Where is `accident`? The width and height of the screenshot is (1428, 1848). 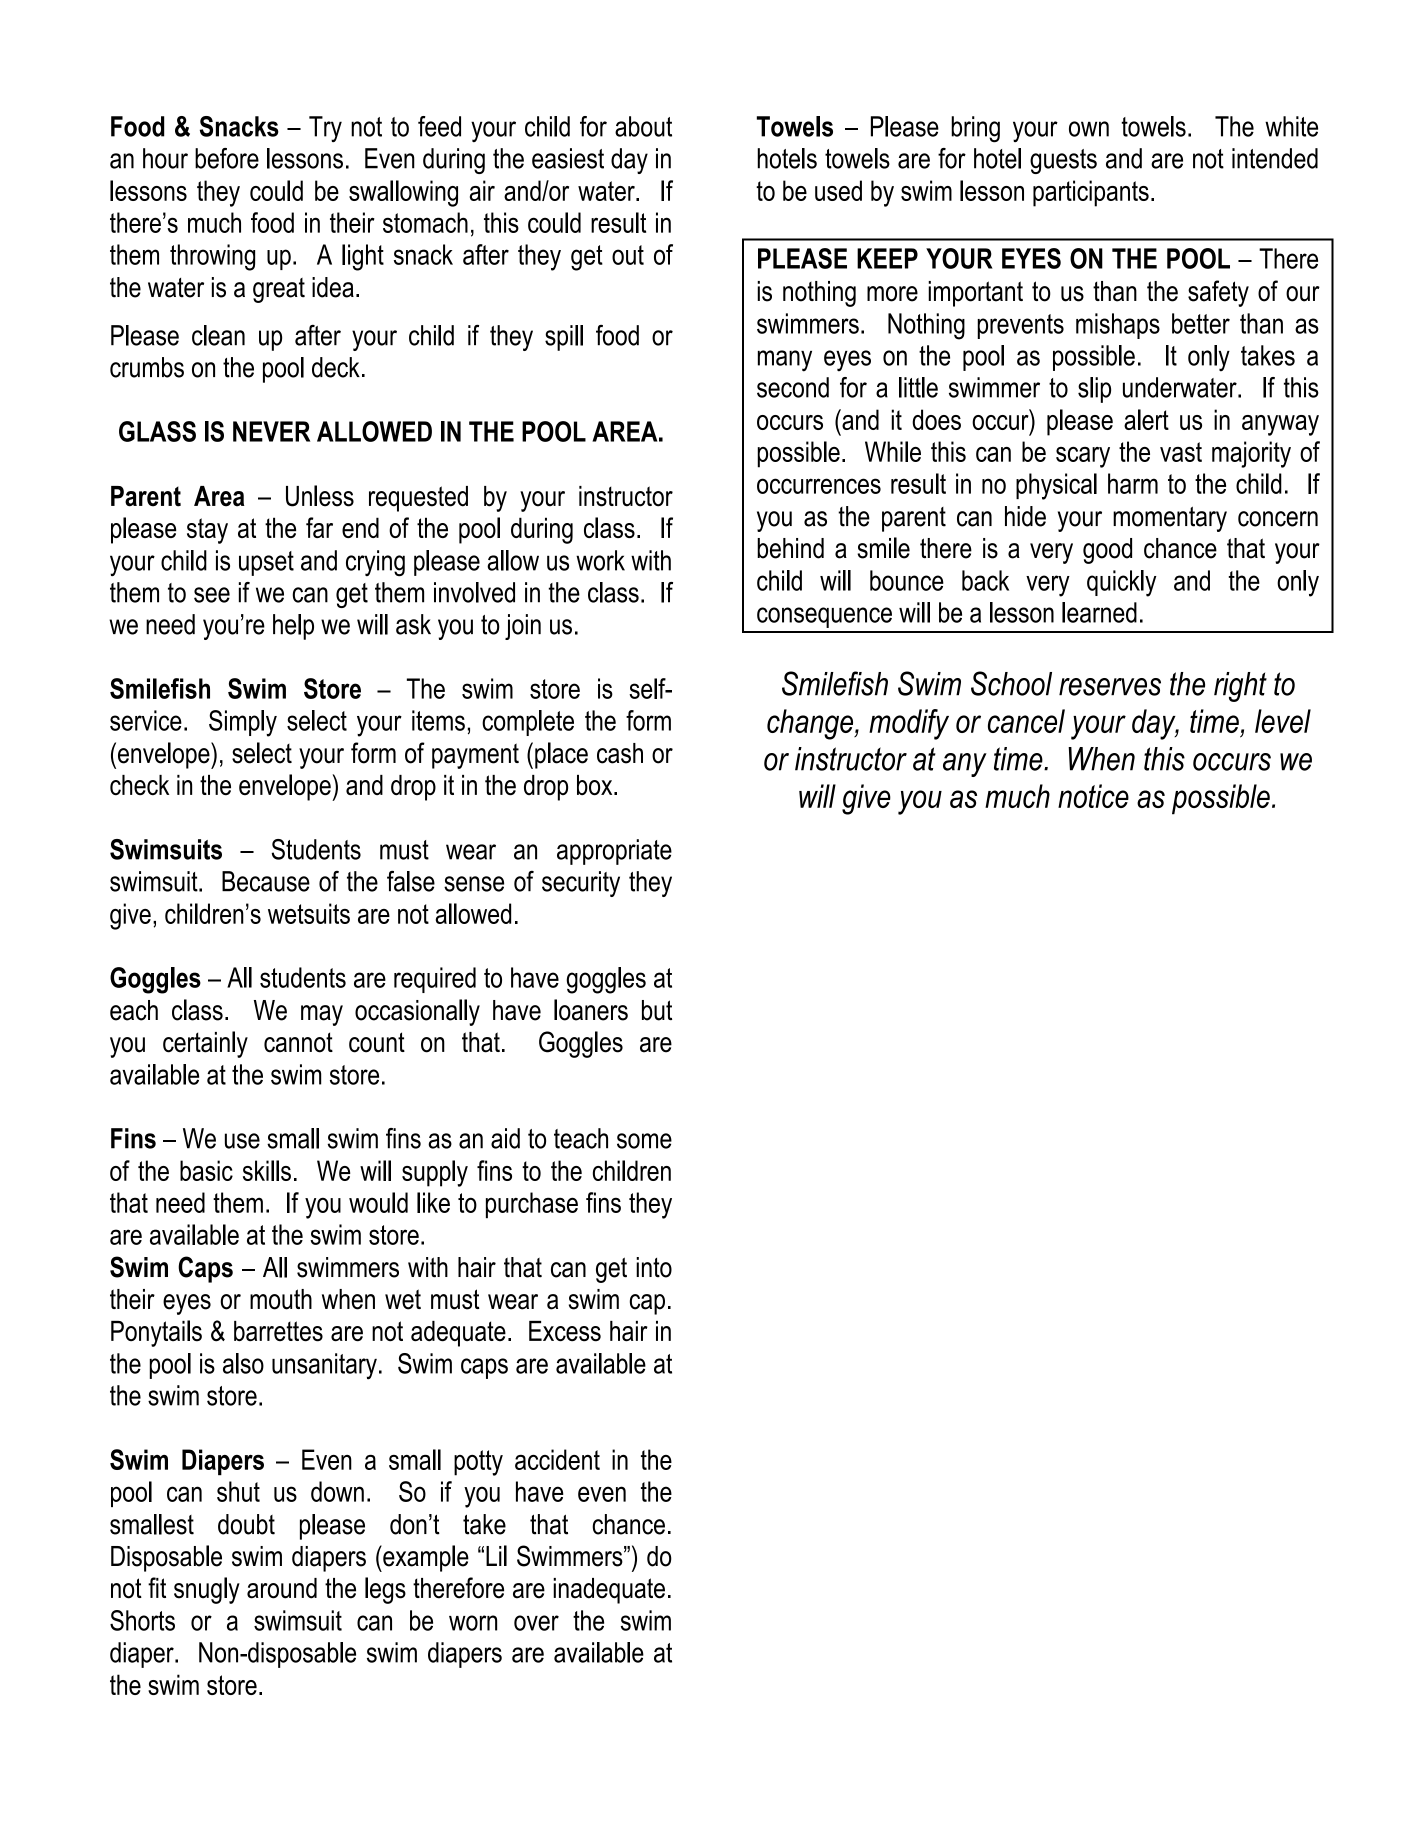
accident is located at coordinates (557, 1459).
